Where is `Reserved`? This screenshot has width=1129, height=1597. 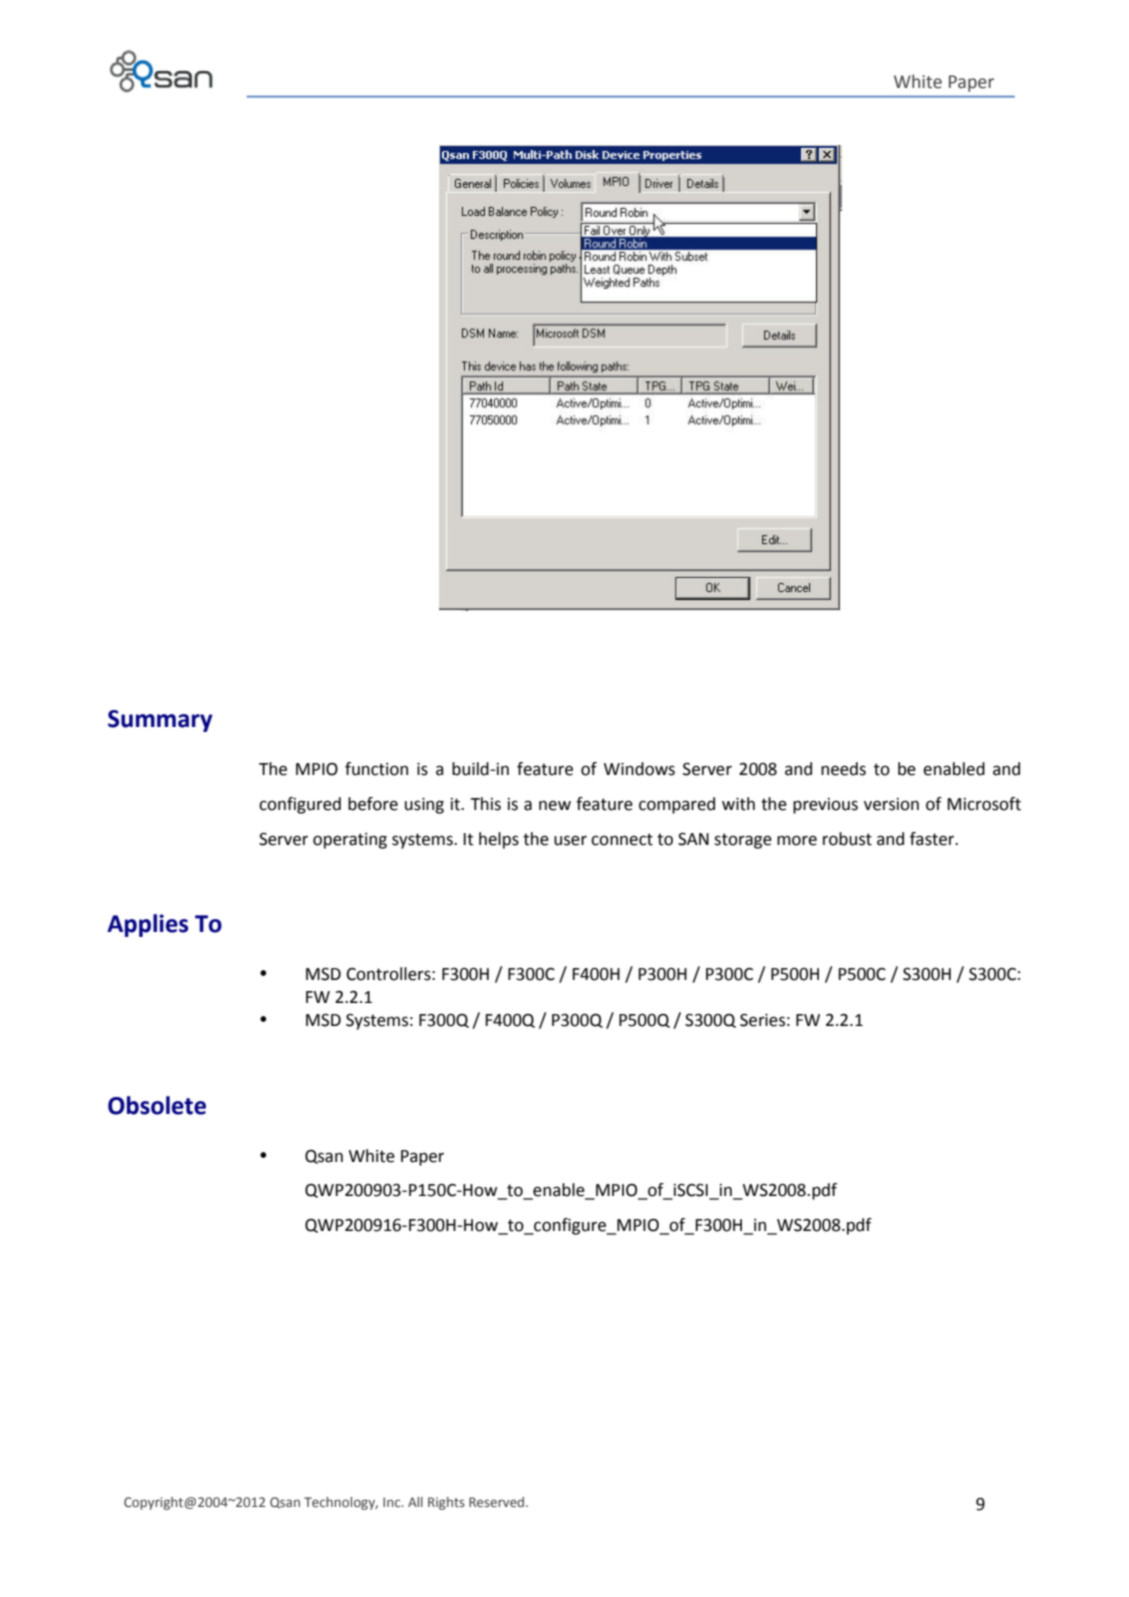
Reserved is located at coordinates (498, 1502).
